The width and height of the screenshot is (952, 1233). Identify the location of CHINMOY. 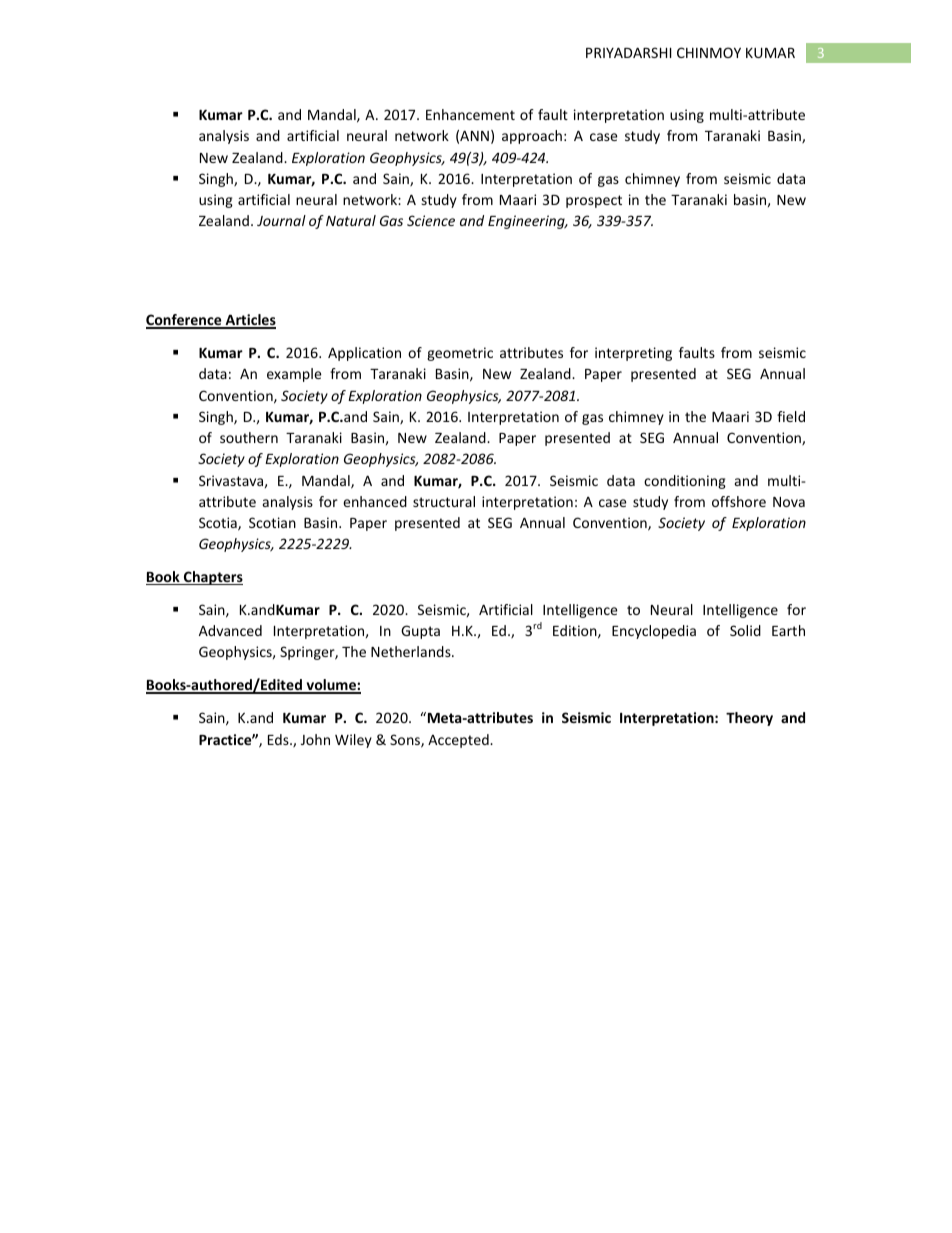
(709, 52).
